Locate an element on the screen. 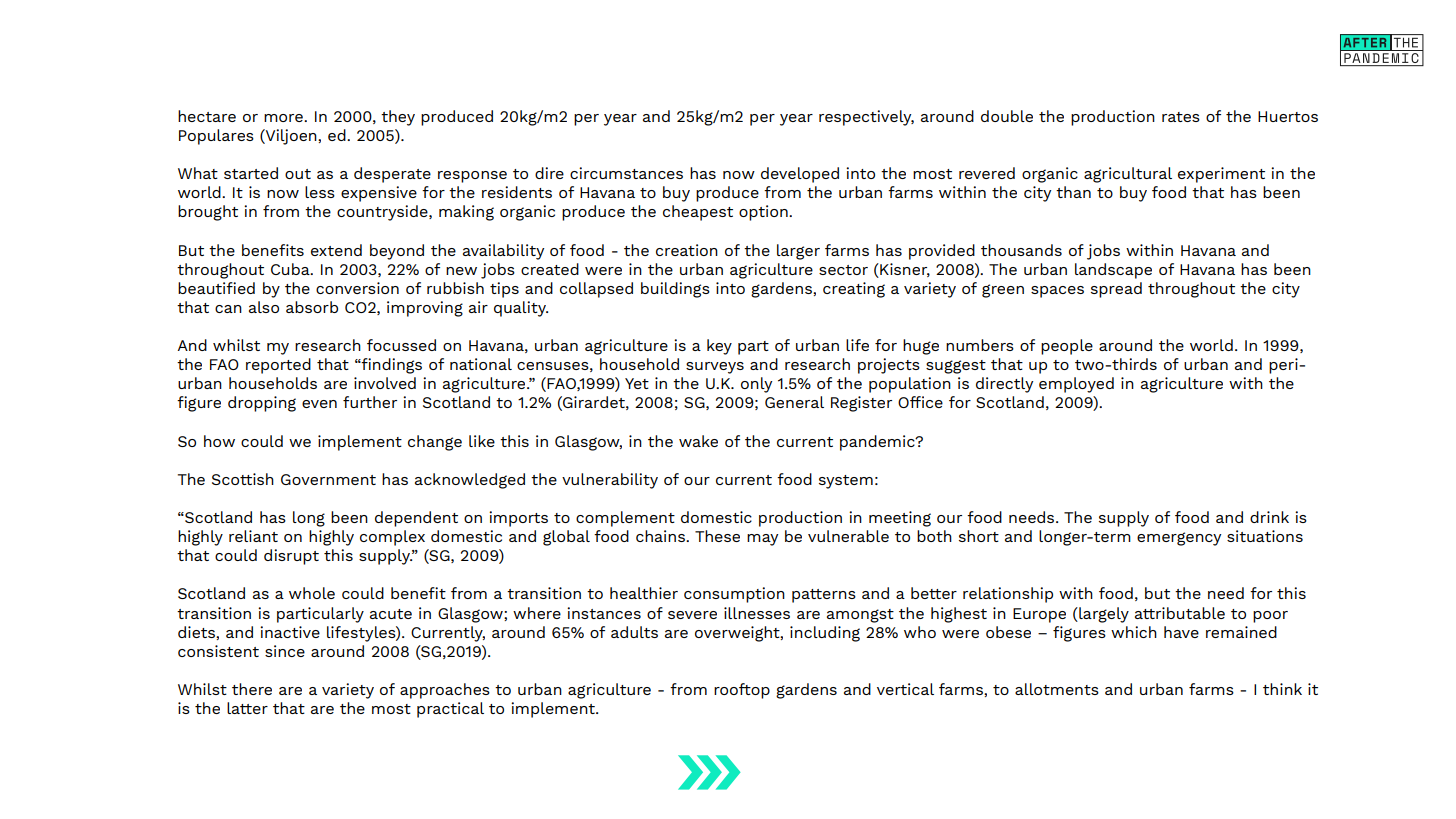  Government is located at coordinates (328, 479).
